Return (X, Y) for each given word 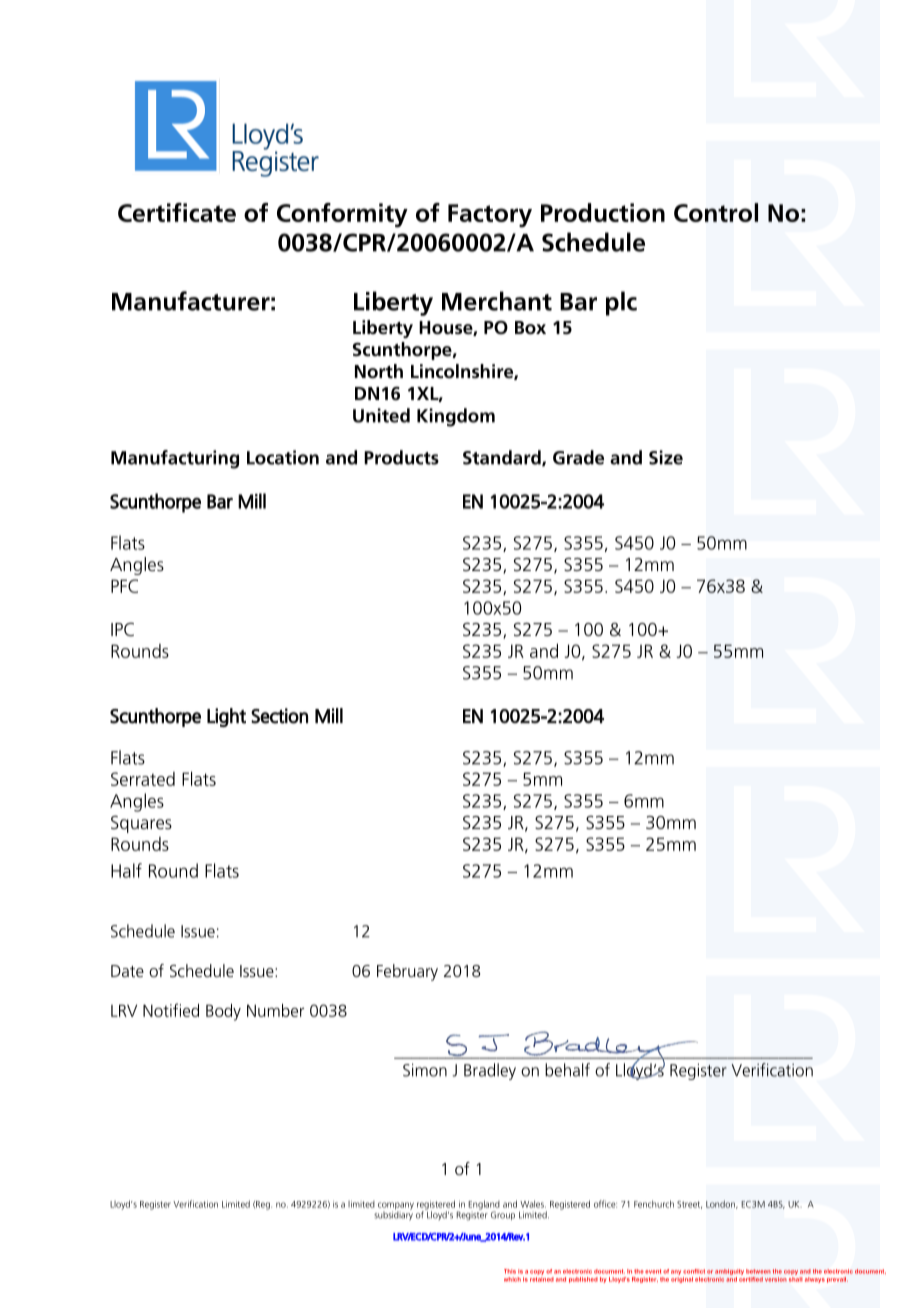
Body (223, 1012)
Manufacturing (175, 459)
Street (689, 1205)
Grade (578, 457)
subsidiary (393, 1215)
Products (401, 457)
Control (716, 212)
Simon (425, 1070)
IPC (122, 629)
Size (666, 457)
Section (279, 716)
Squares (141, 824)
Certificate (177, 212)
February (407, 972)
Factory (490, 216)
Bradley (490, 1071)
